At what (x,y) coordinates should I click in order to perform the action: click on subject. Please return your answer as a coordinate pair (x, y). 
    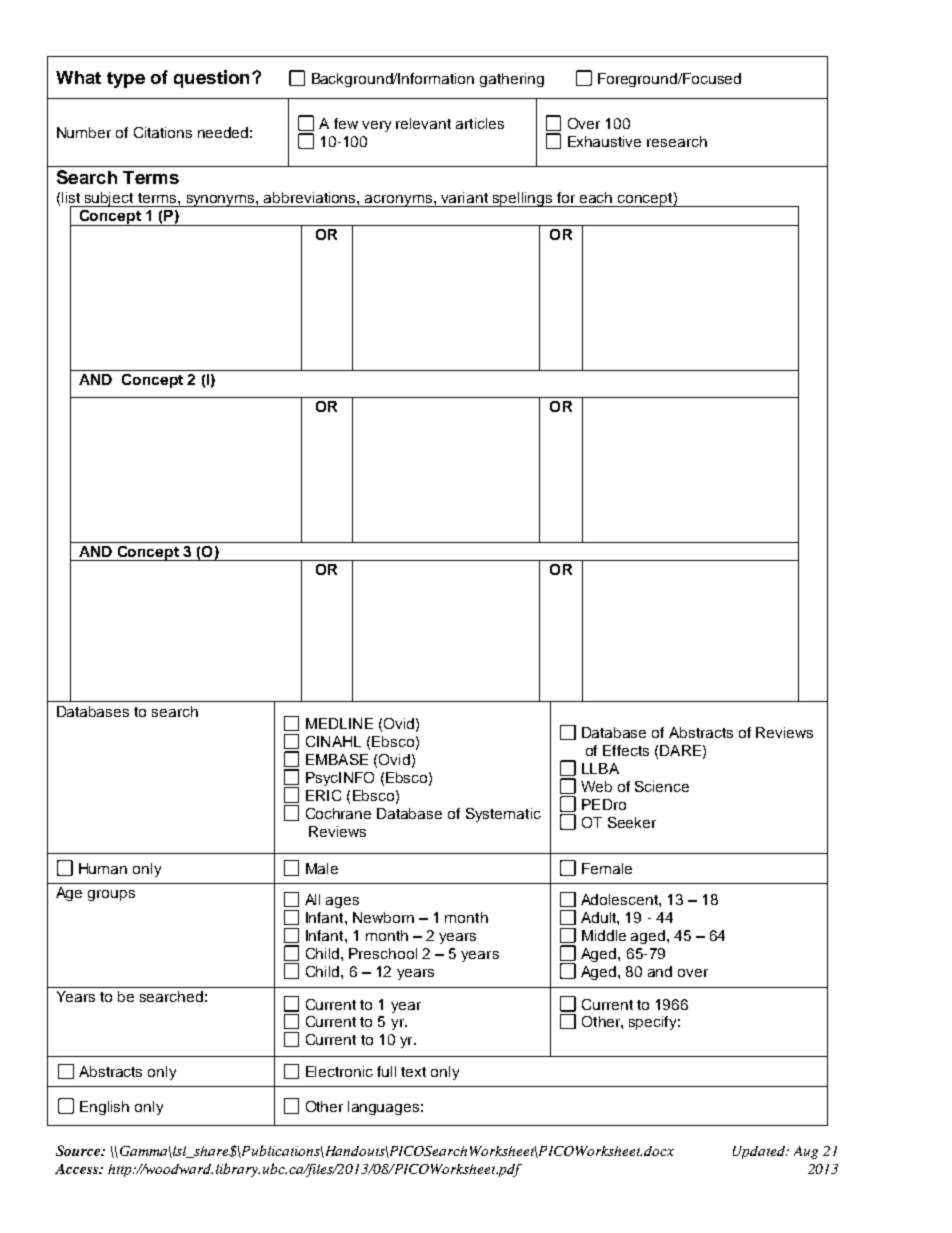
    Looking at the image, I should click on (109, 199).
